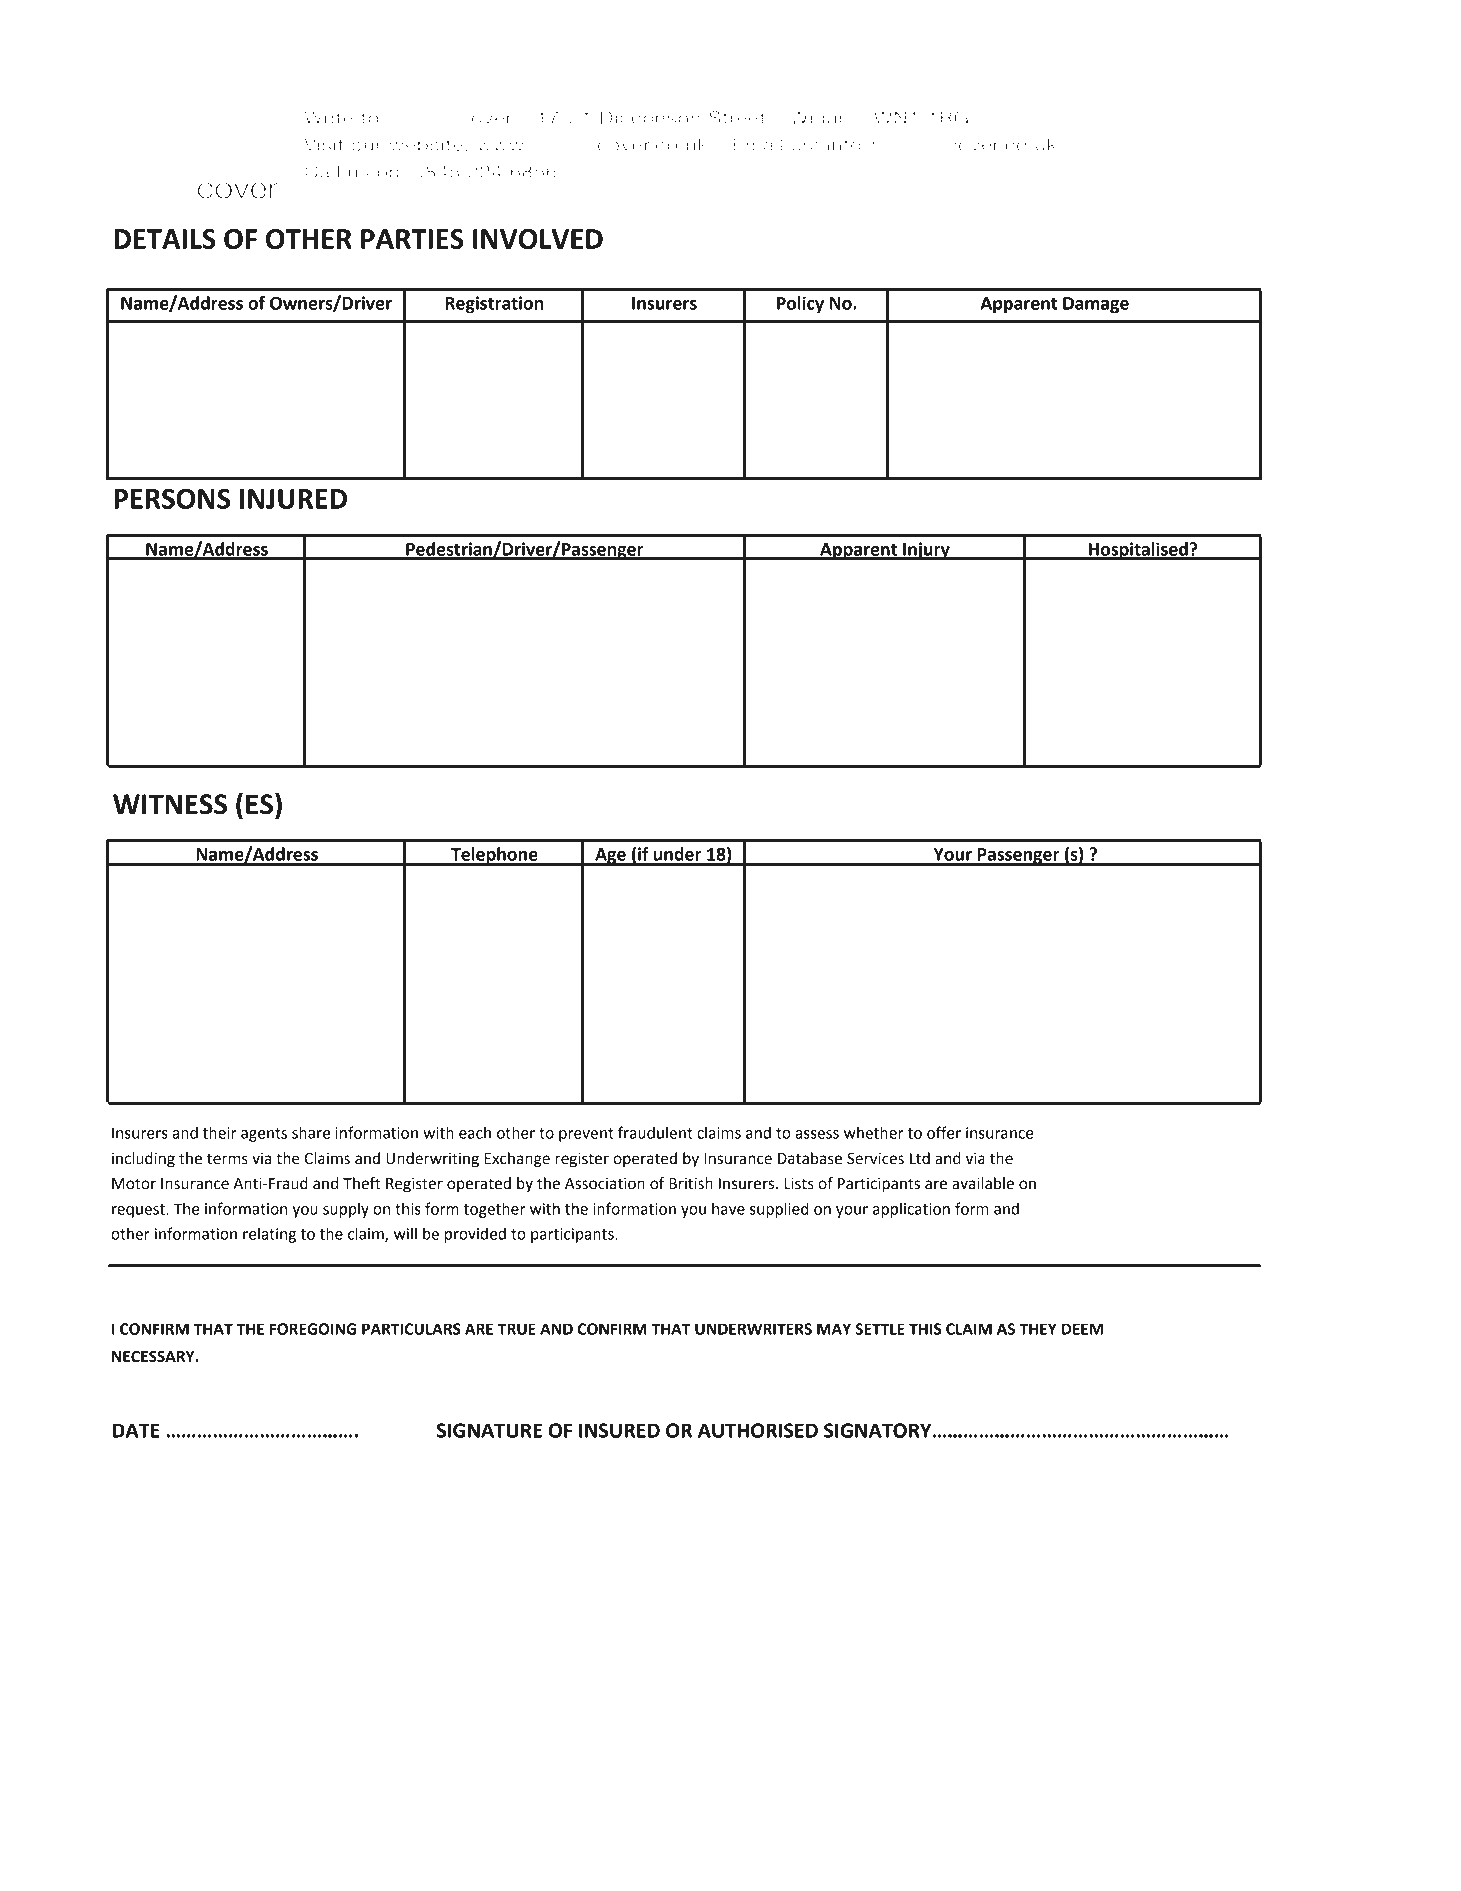 The image size is (1461, 1891). What do you see at coordinates (586, 1135) in the screenshot?
I see `prevent` at bounding box center [586, 1135].
